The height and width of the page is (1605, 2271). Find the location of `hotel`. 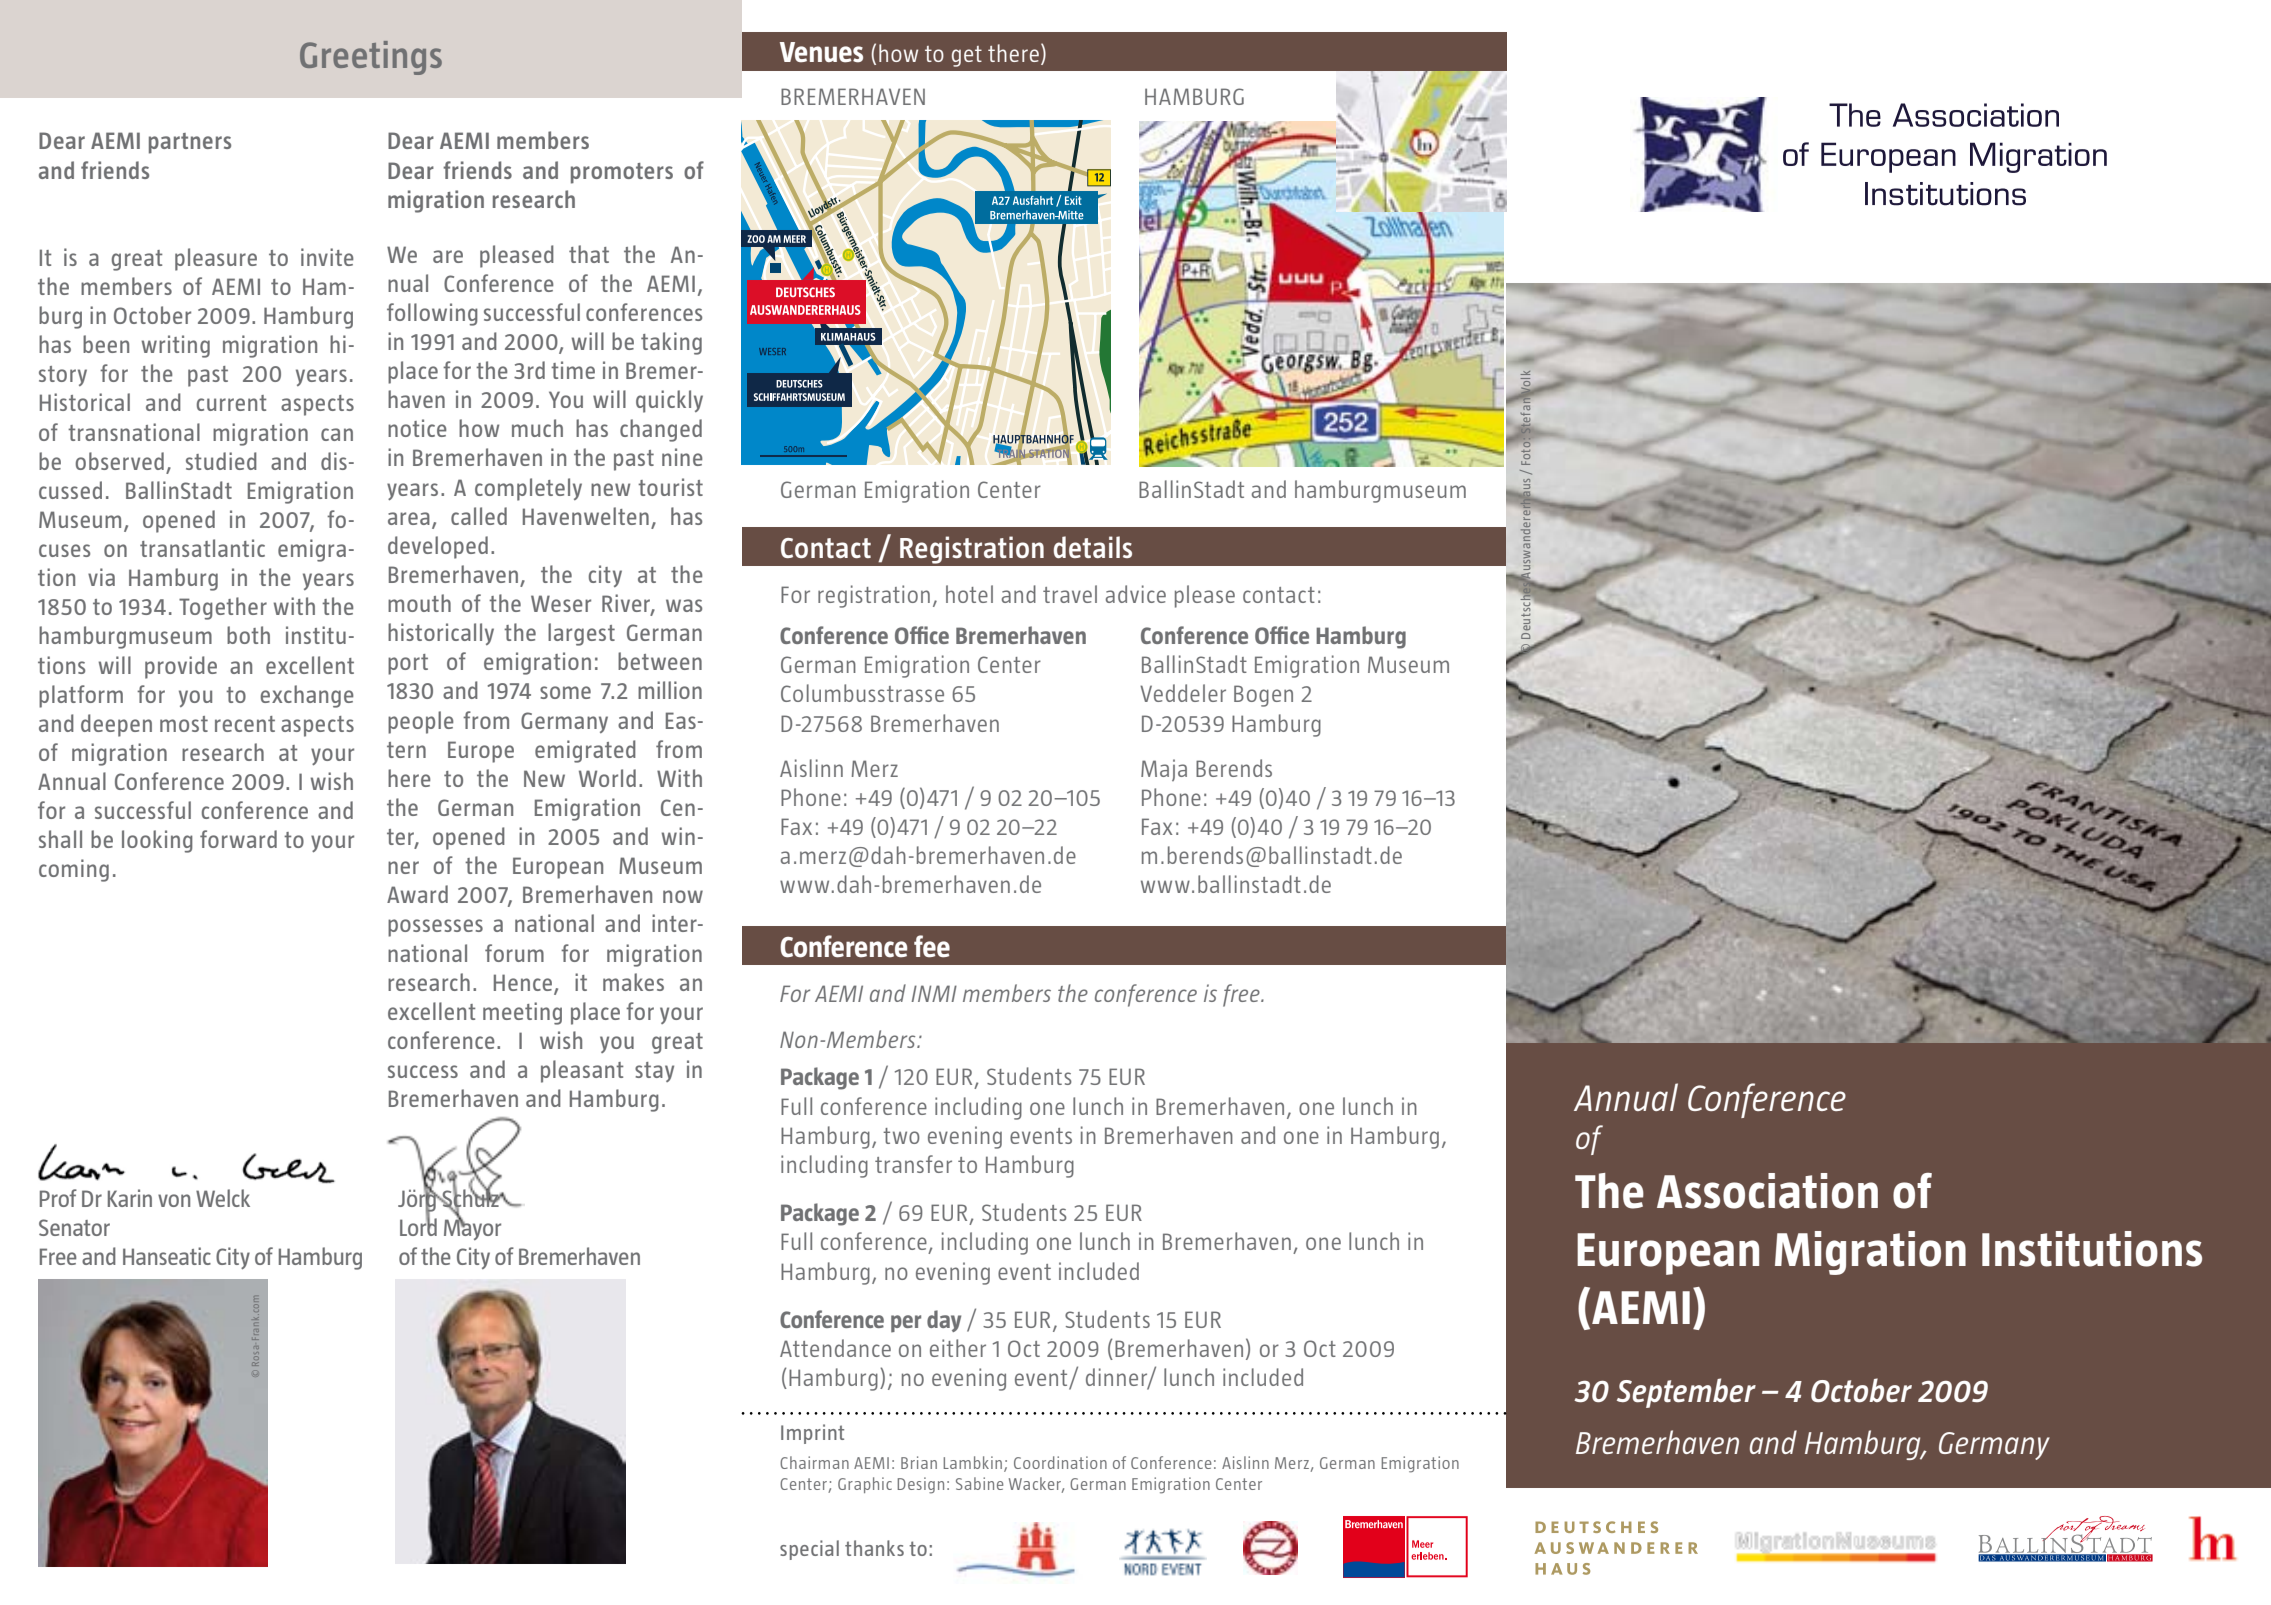

hotel is located at coordinates (969, 594).
